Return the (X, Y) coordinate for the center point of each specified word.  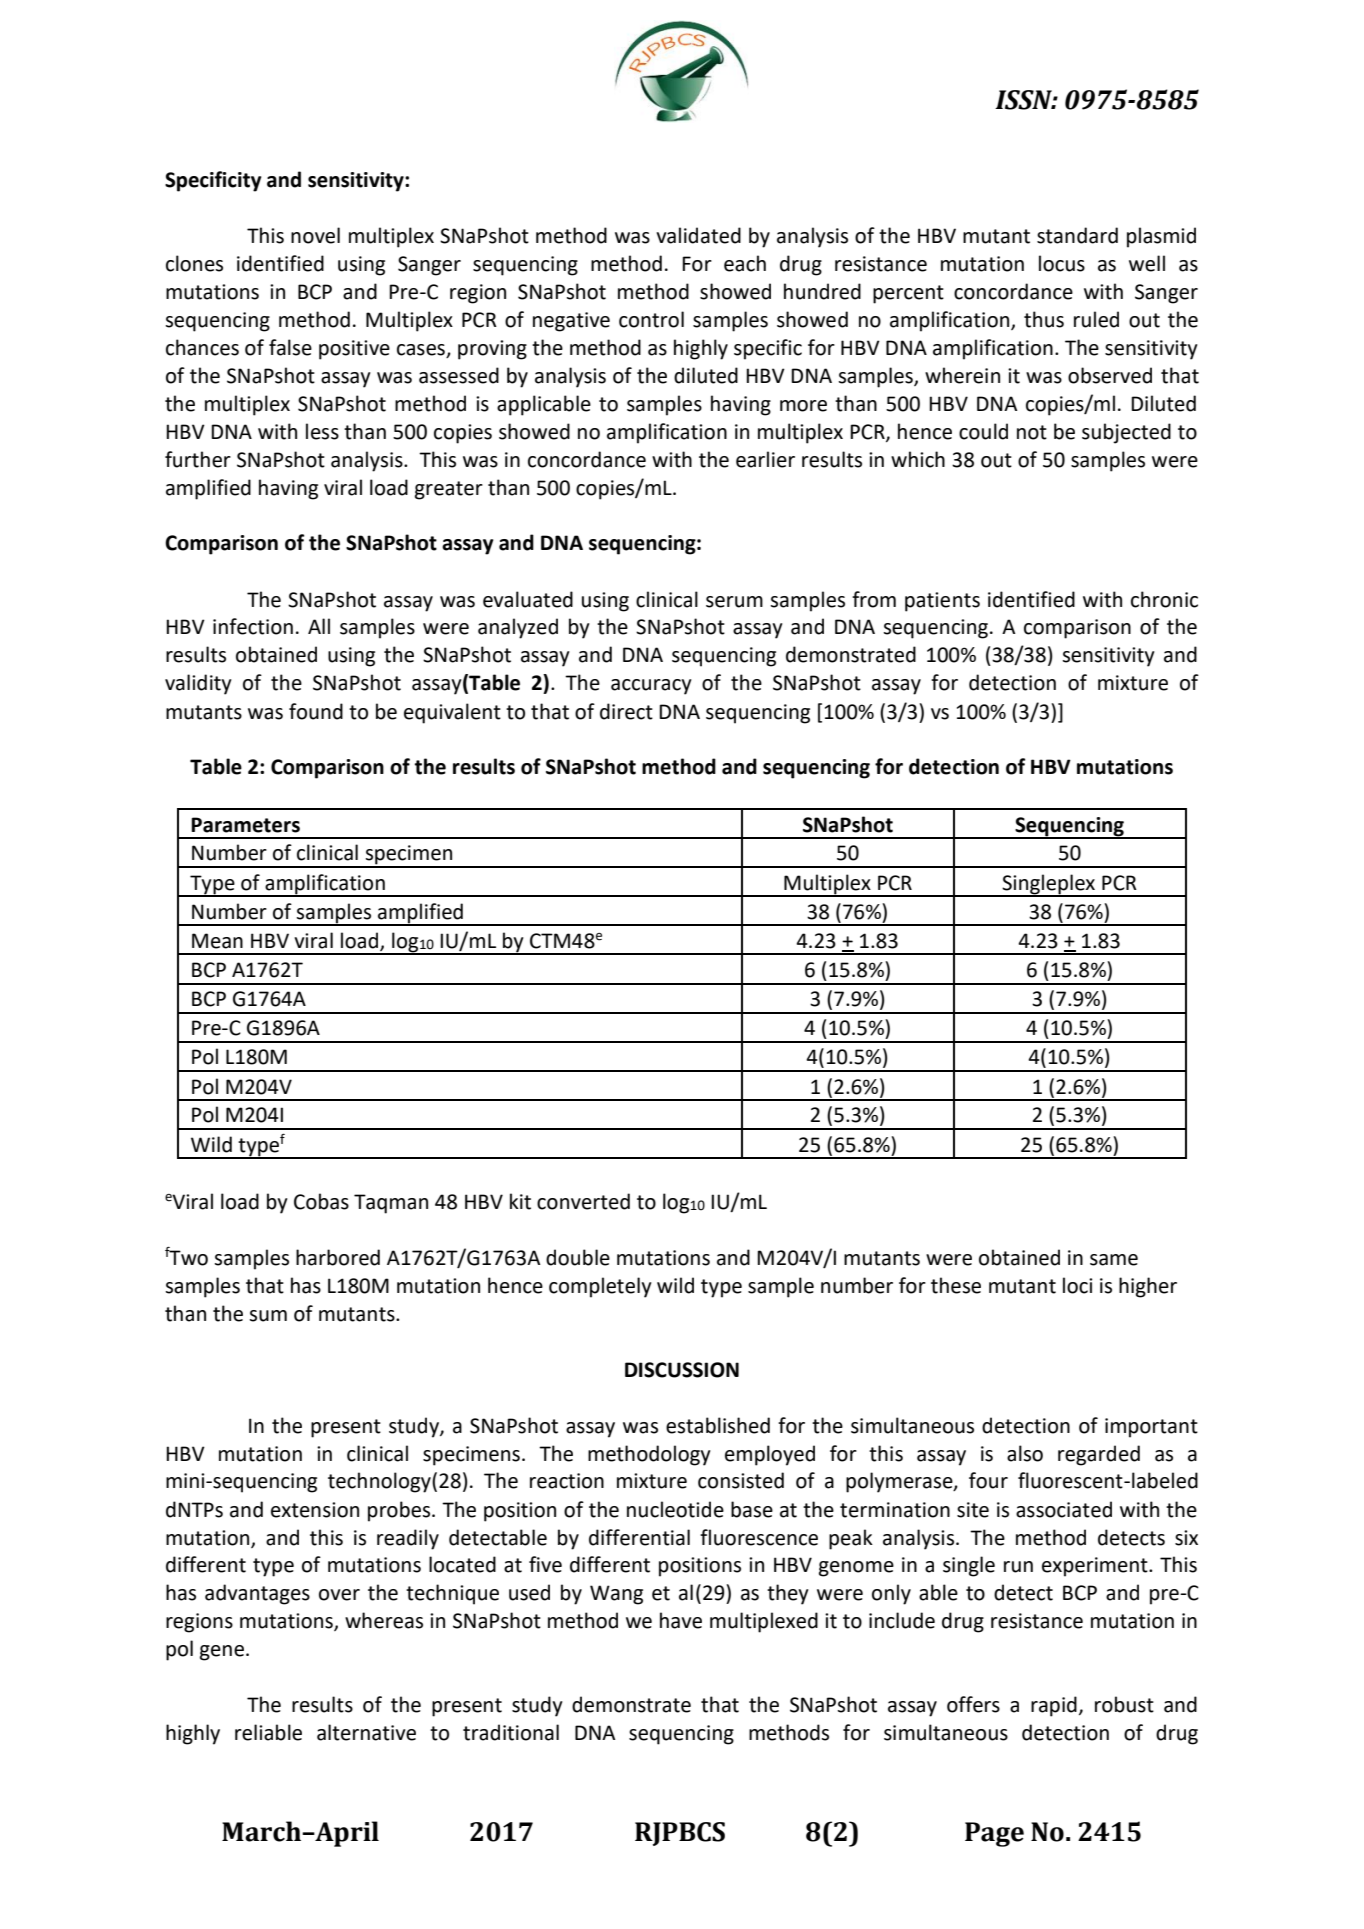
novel (315, 235)
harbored (338, 1257)
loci (1077, 1285)
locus (1062, 263)
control (651, 319)
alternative (366, 1732)
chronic (1164, 599)
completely (600, 1287)
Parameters (245, 825)
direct (626, 711)
